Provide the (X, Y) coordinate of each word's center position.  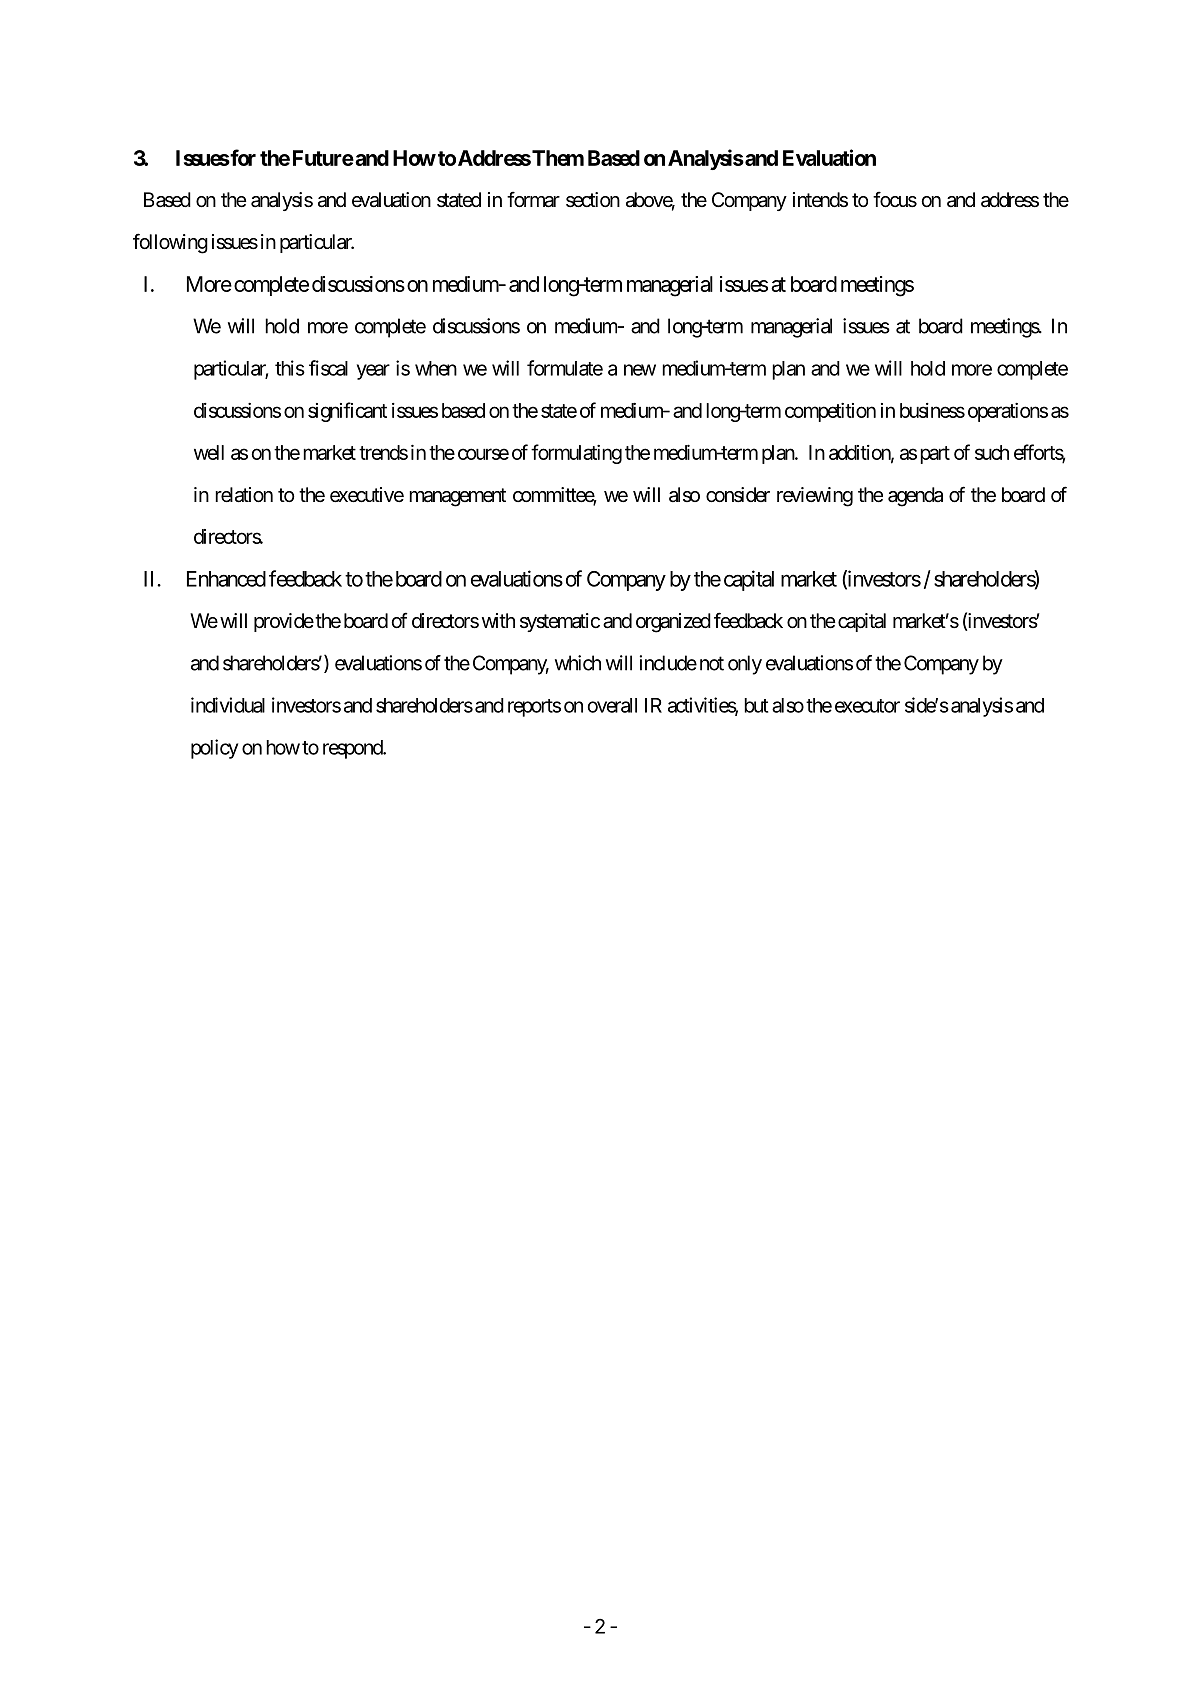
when (436, 368)
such (992, 452)
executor (867, 706)
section (593, 200)
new (640, 370)
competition (830, 412)
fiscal (328, 368)
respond (353, 749)
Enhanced (226, 579)
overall (612, 705)
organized (673, 623)
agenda (915, 497)
